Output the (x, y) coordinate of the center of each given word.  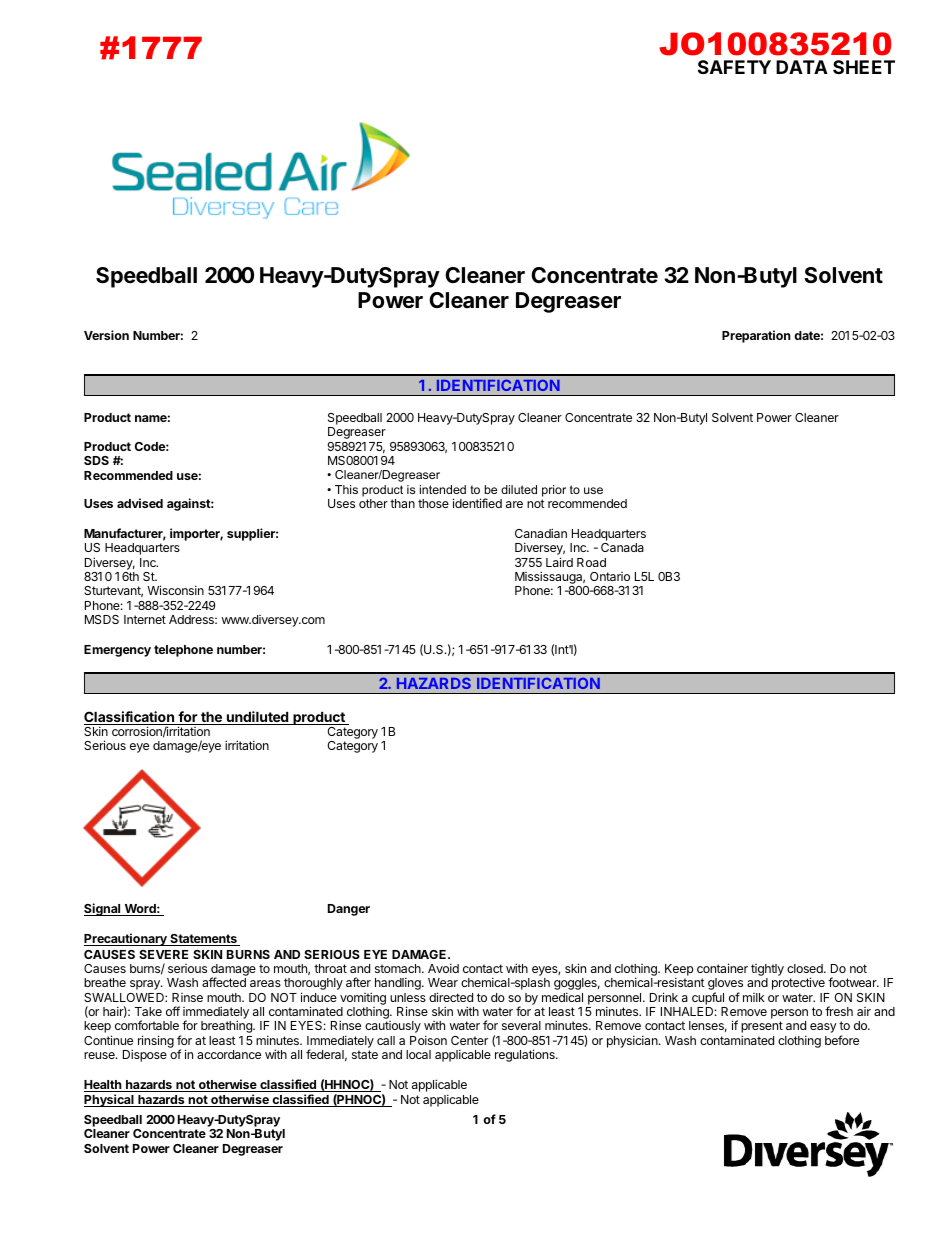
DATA (802, 67)
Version (106, 335)
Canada (622, 547)
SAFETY (734, 67)
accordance (229, 1054)
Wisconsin (175, 590)
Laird (559, 562)
